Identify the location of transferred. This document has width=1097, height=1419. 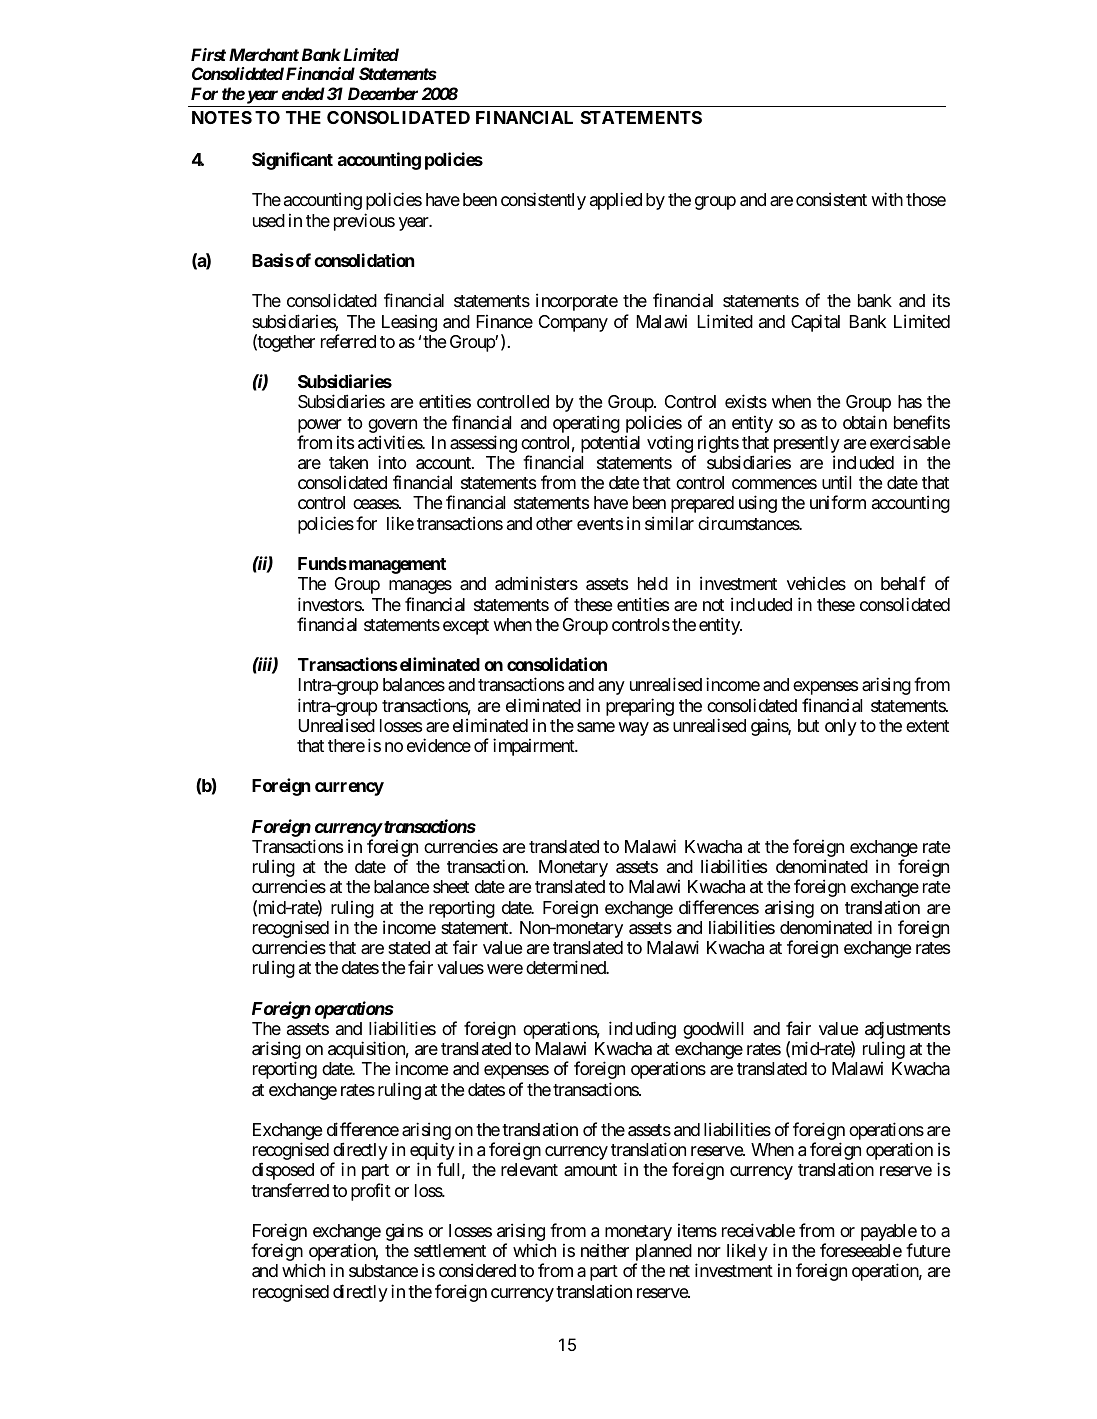
(290, 1190).
